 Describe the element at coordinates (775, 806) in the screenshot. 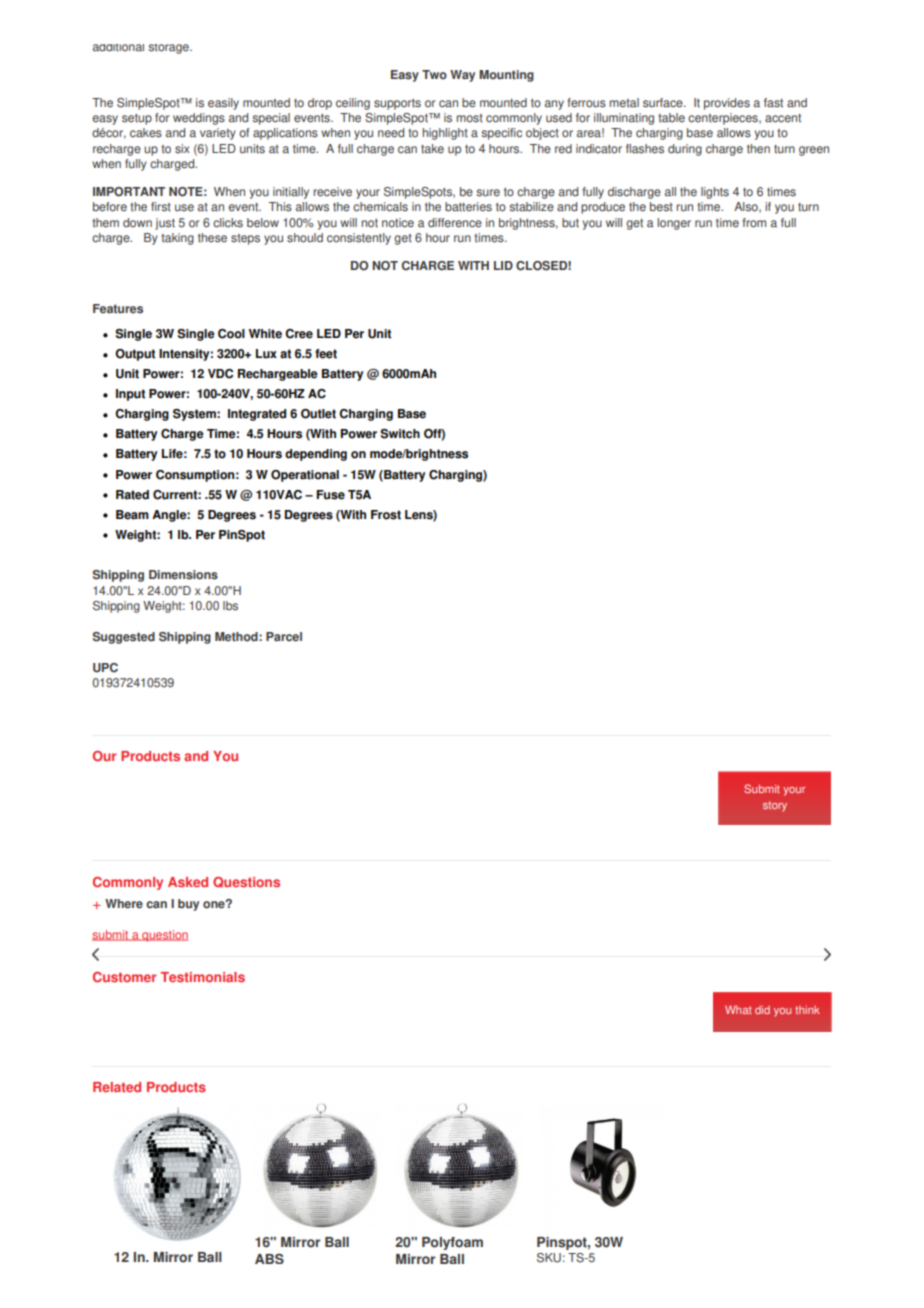

I see `story` at that location.
